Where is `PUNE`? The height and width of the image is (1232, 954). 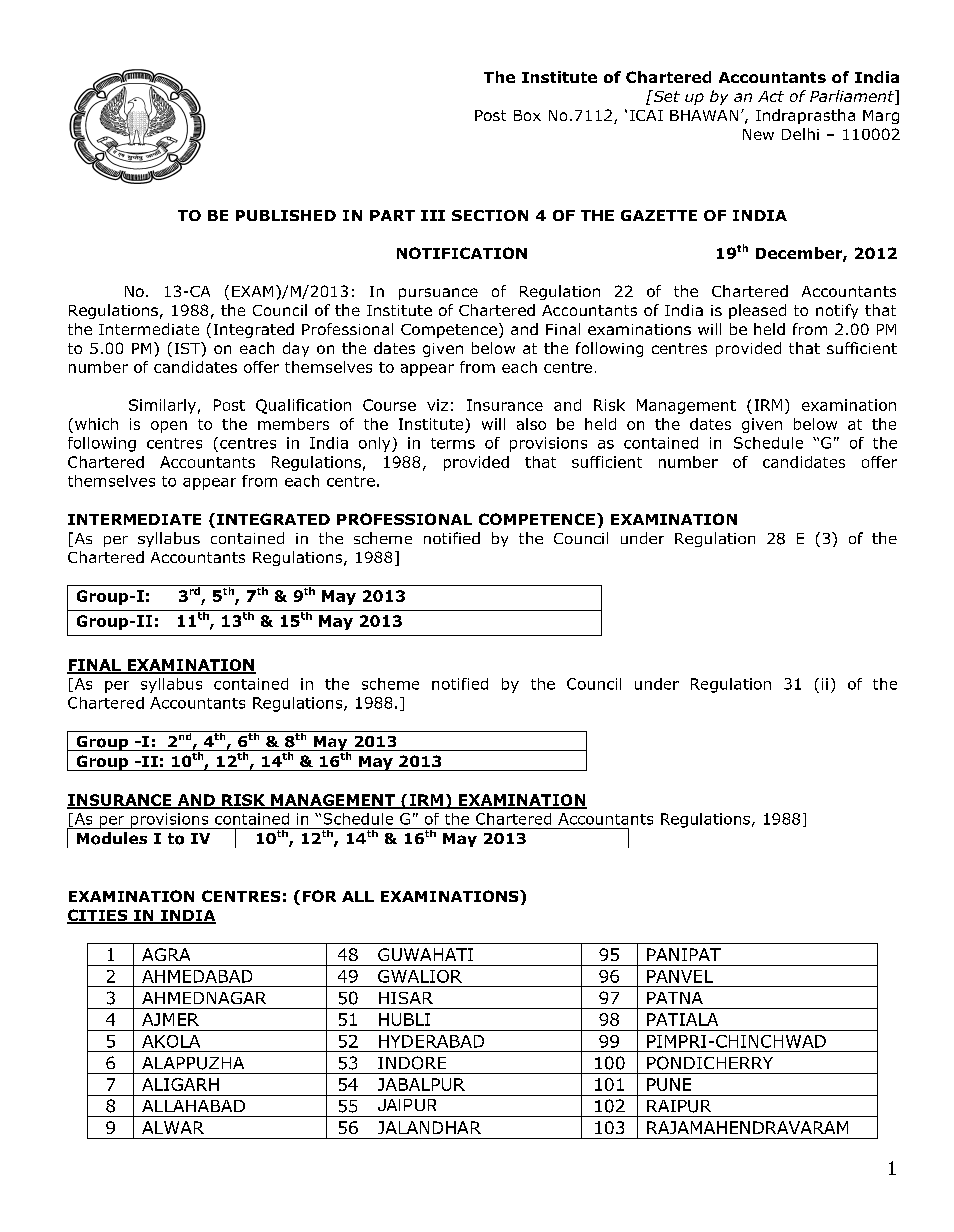 PUNE is located at coordinates (669, 1084).
